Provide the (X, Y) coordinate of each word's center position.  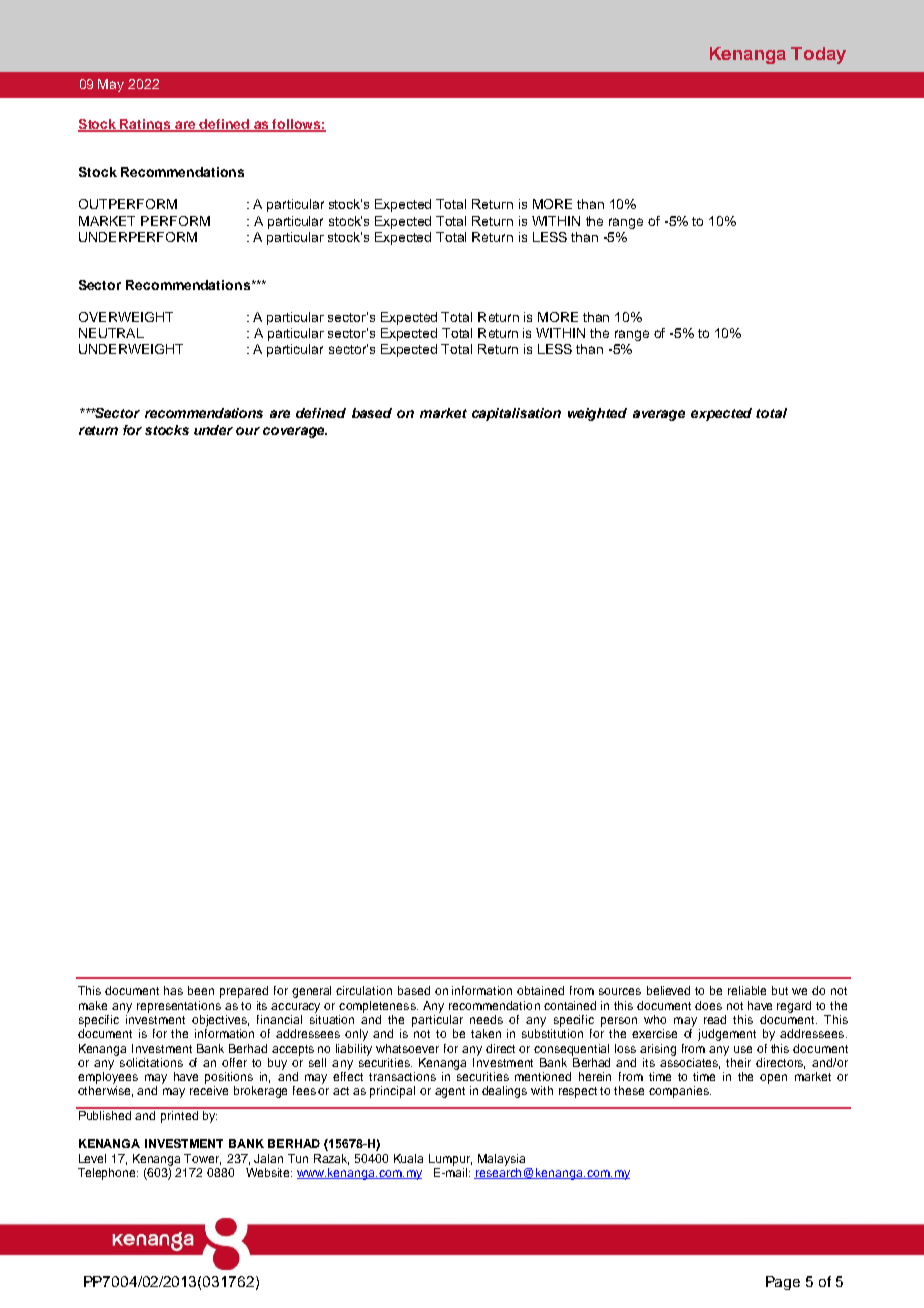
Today (818, 55)
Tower (202, 1159)
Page (783, 1283)
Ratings (146, 125)
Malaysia (501, 1160)
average (659, 415)
